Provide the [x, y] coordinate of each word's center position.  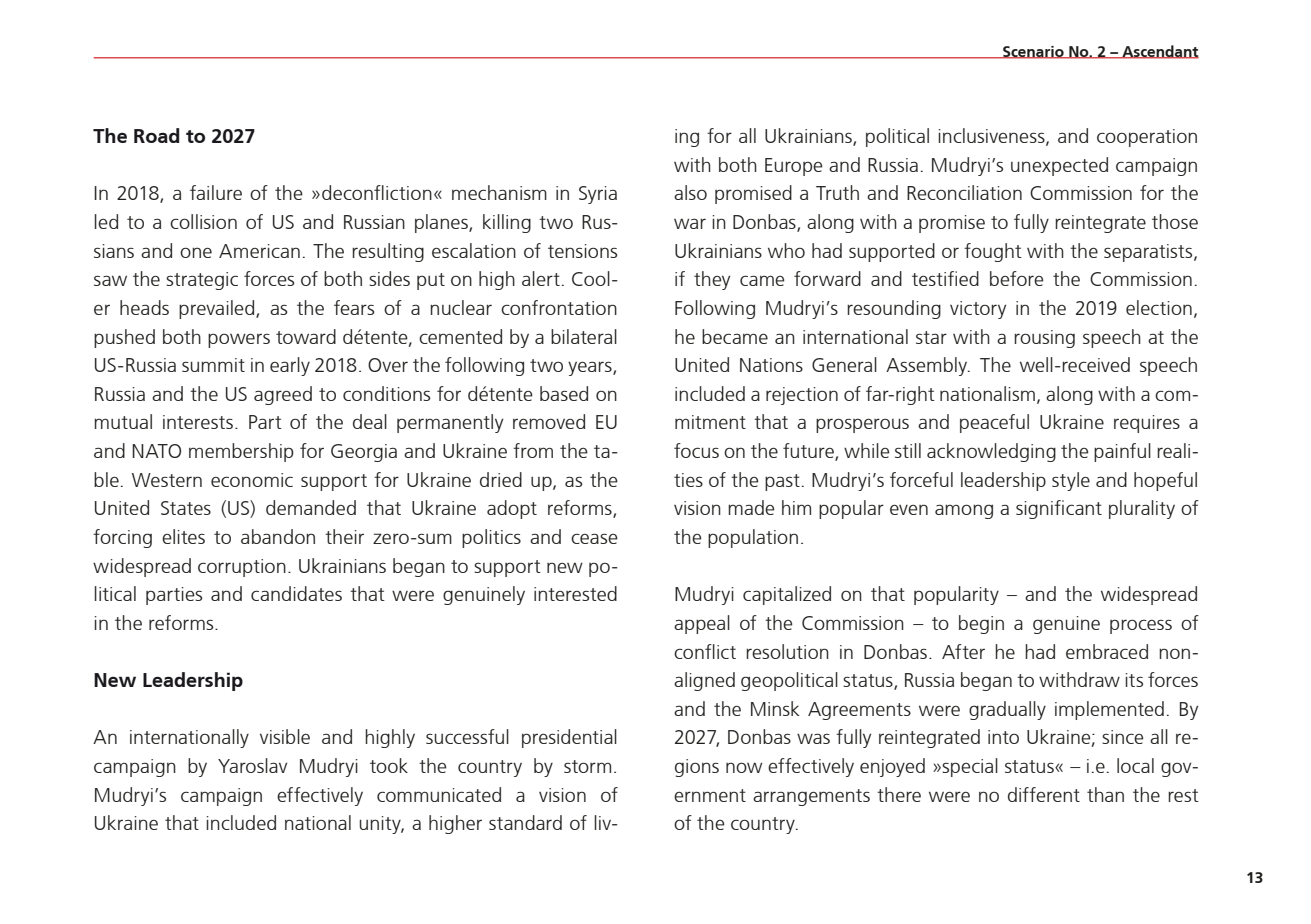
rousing [1044, 339]
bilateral [584, 336]
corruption [242, 568]
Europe [793, 167]
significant [1059, 509]
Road [156, 135]
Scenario [1033, 52]
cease [594, 538]
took [389, 765]
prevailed [218, 309]
